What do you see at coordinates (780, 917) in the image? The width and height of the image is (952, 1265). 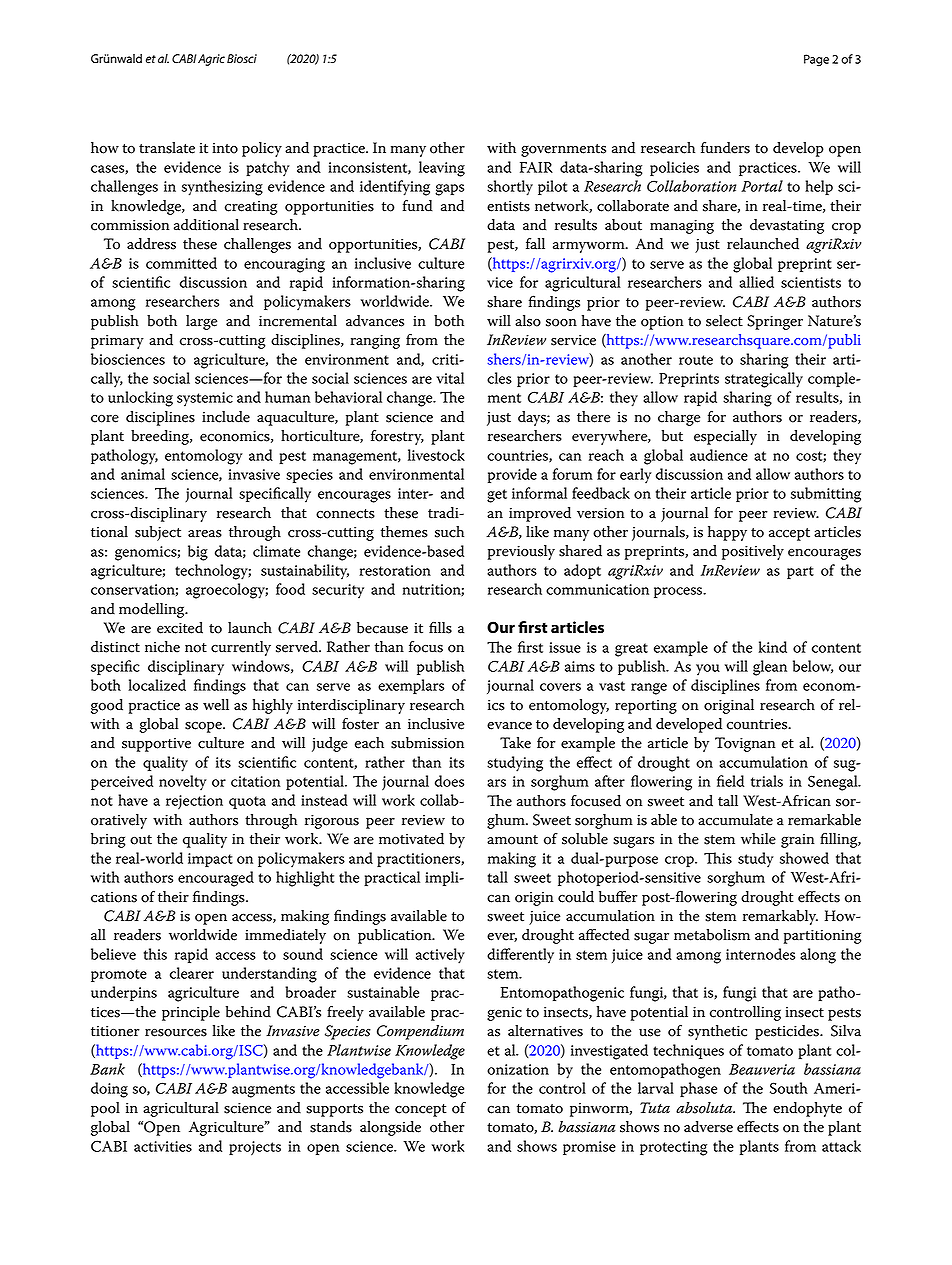 I see `remarkably` at bounding box center [780, 917].
